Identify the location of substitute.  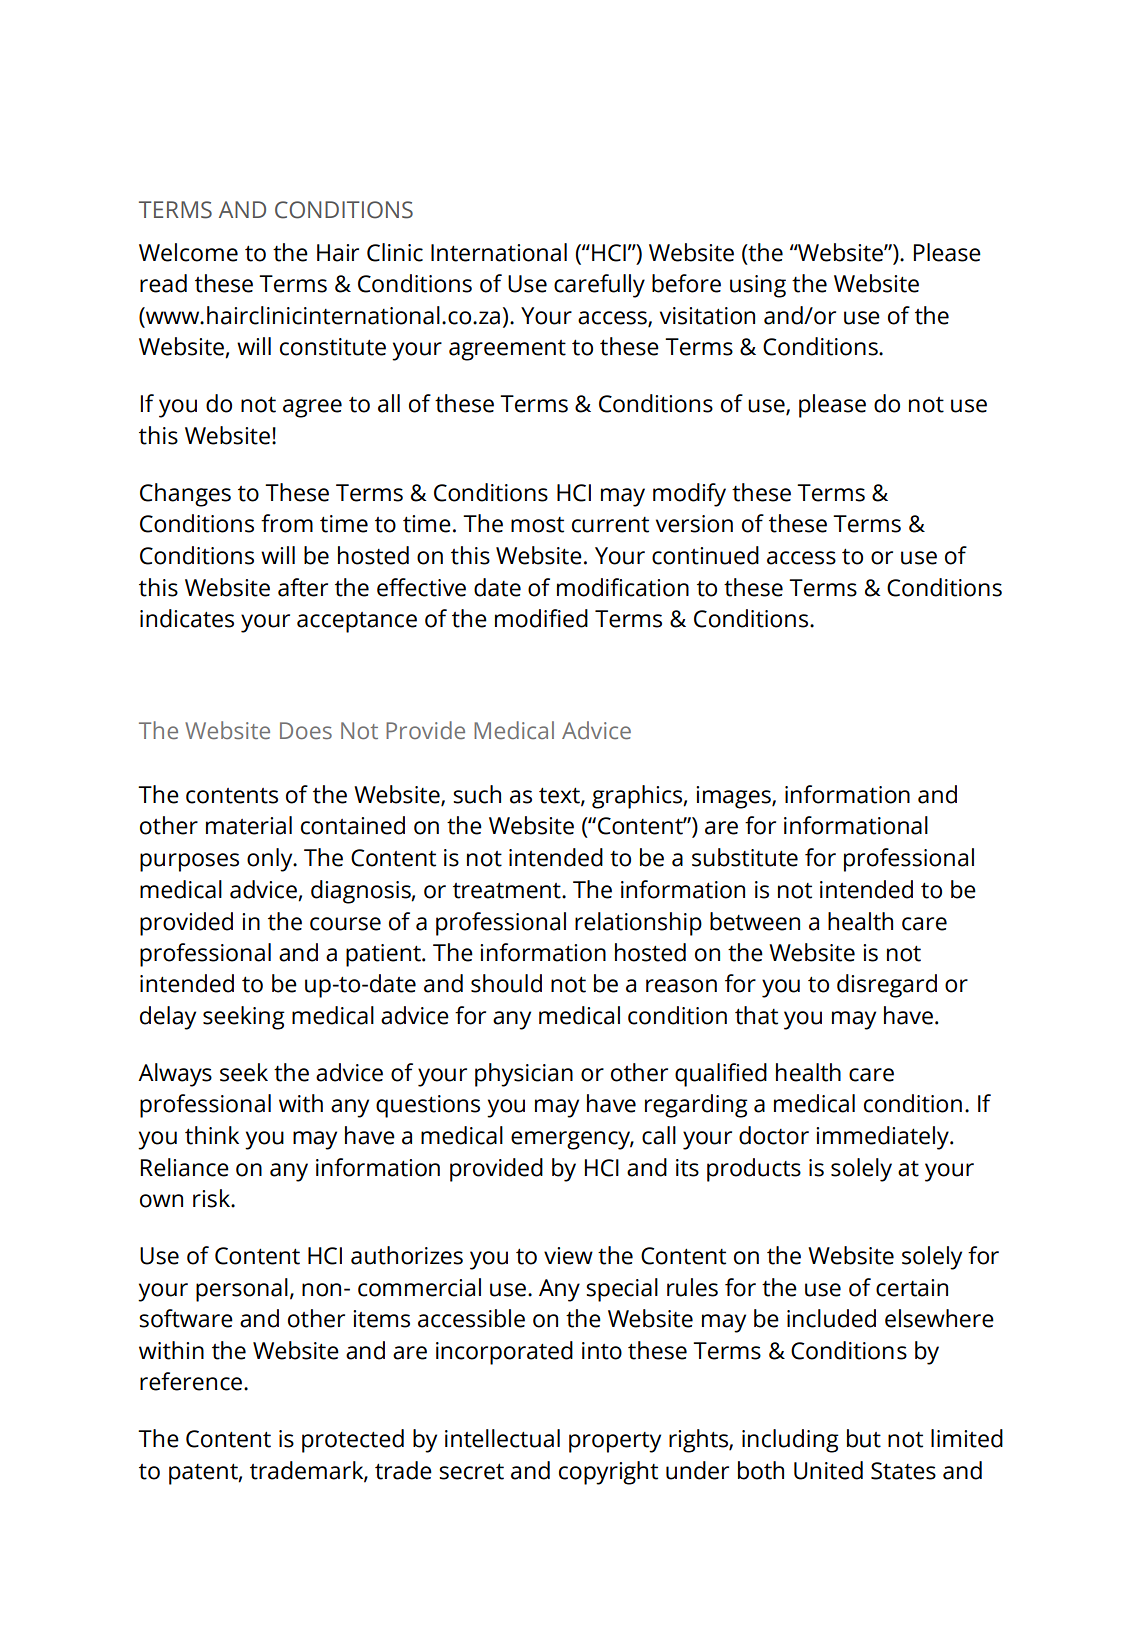
(745, 857).
